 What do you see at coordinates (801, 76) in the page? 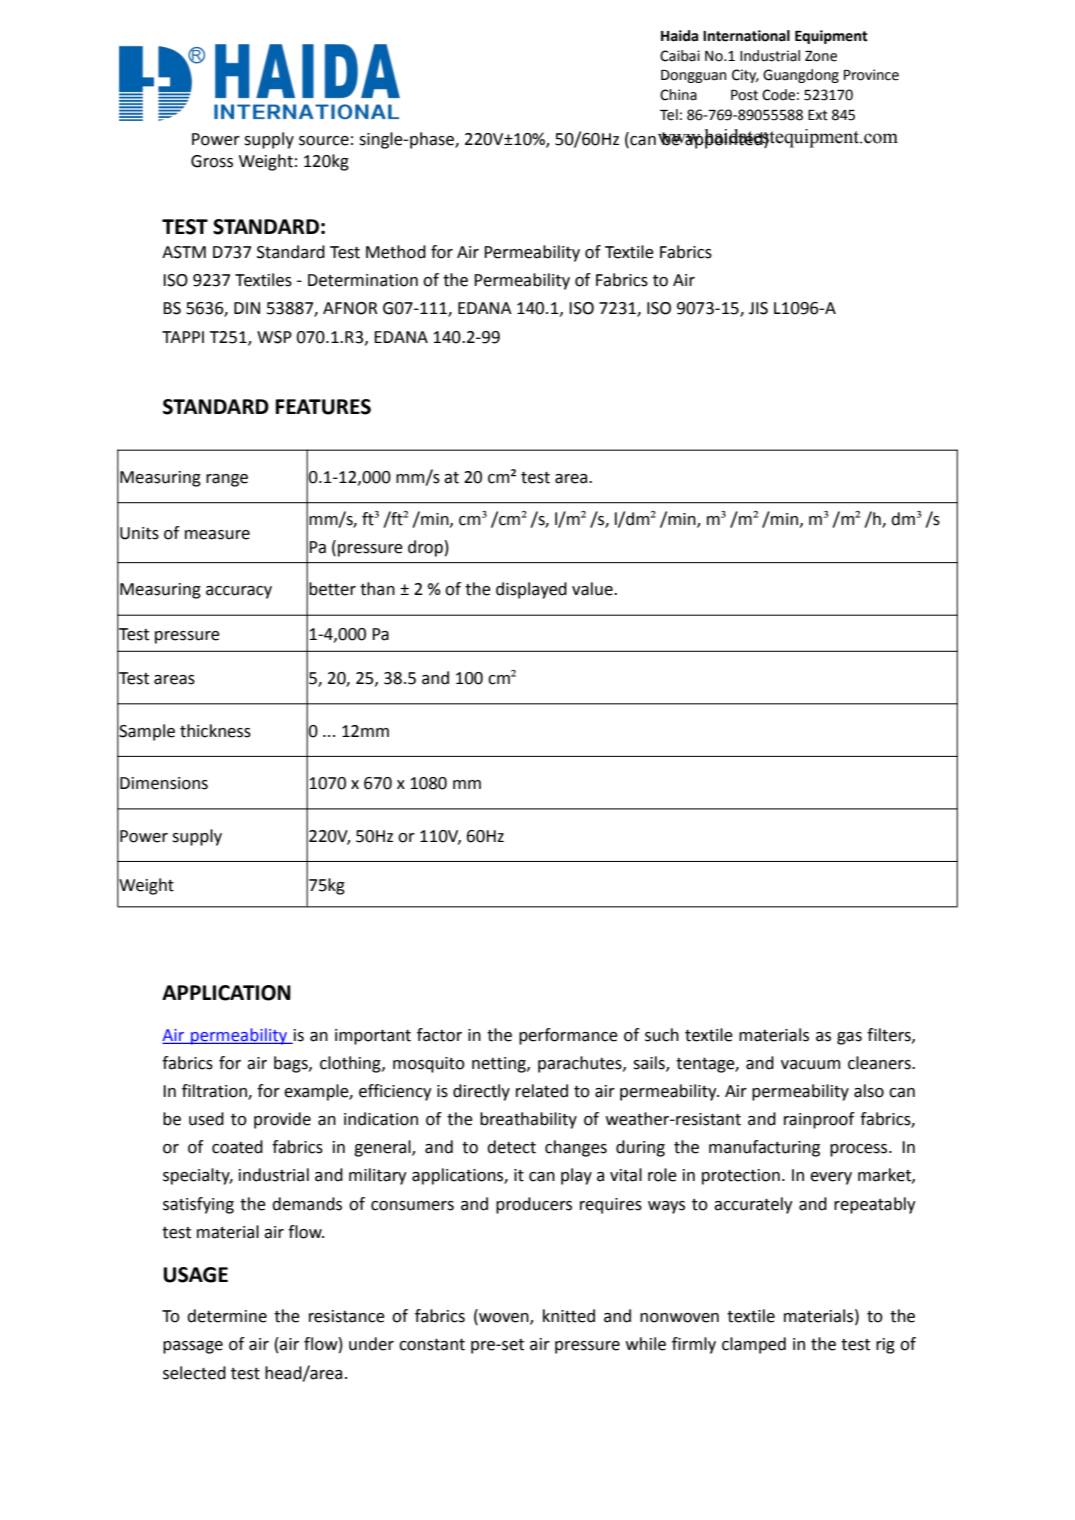
I see `Guangdong` at bounding box center [801, 76].
